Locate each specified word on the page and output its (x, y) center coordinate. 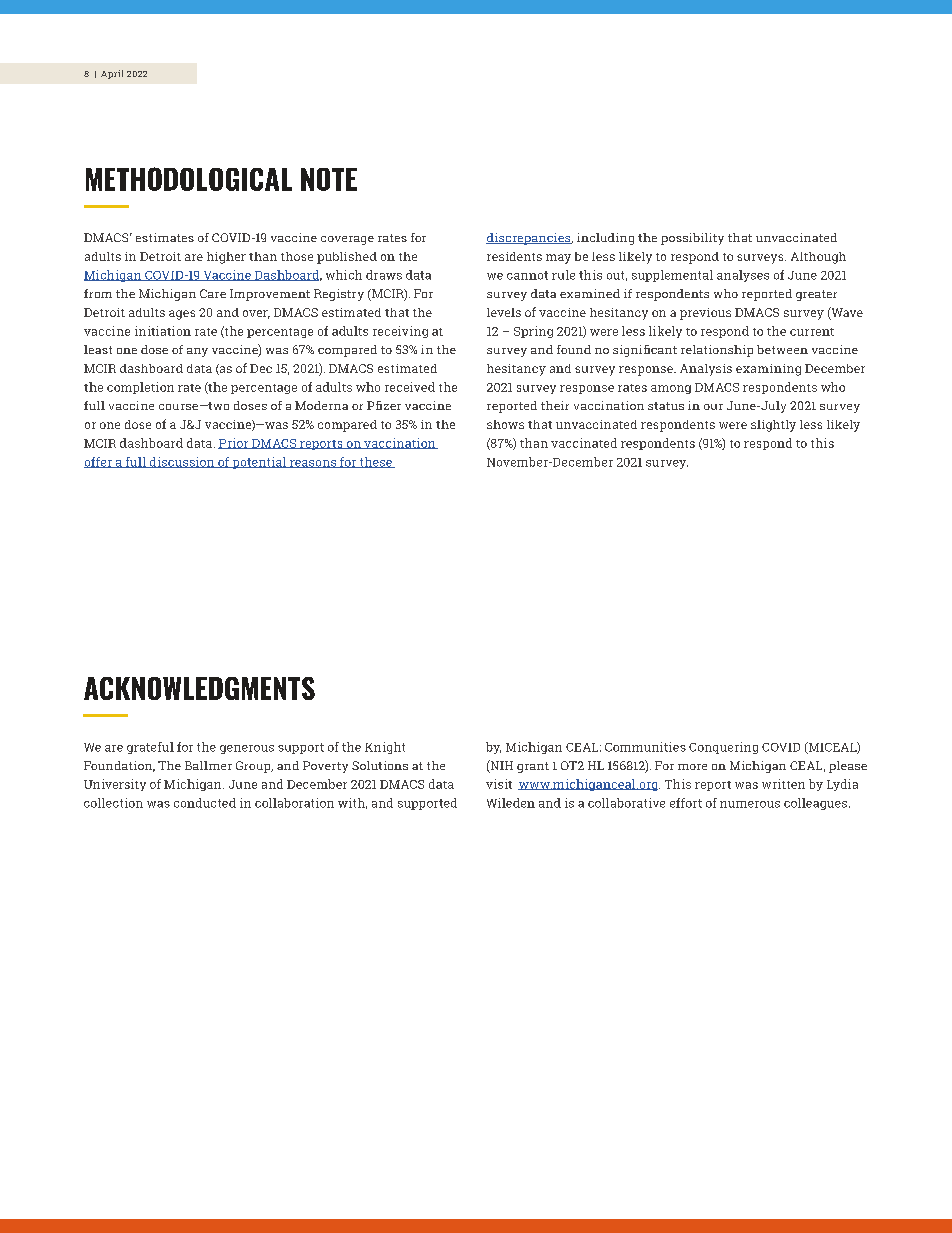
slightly (773, 426)
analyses (743, 276)
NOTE (329, 179)
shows (505, 424)
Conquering (723, 748)
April (112, 74)
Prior (234, 443)
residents (514, 256)
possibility (692, 239)
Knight (385, 748)
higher (226, 258)
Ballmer (208, 765)
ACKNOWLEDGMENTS (199, 688)
